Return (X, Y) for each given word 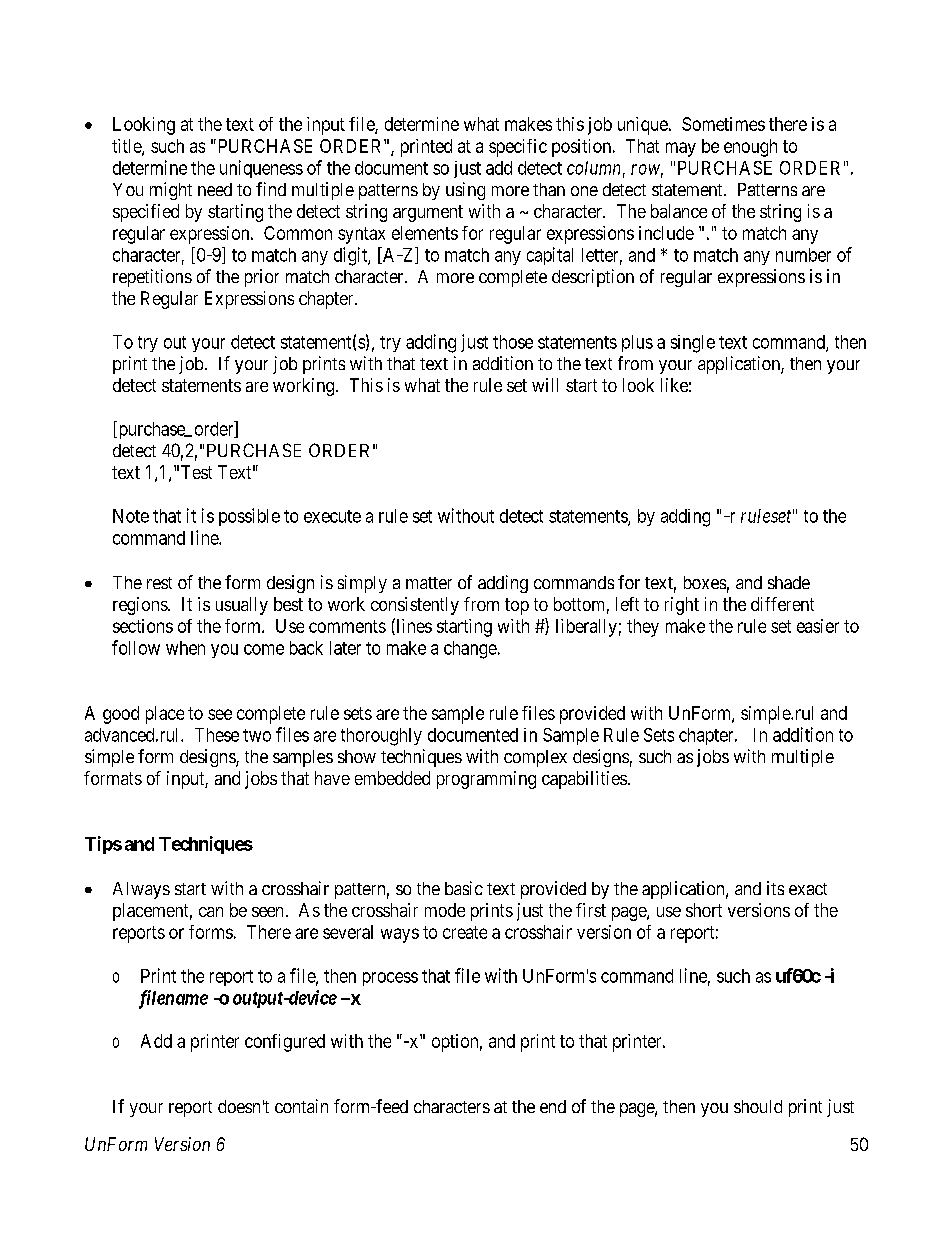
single (693, 344)
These (217, 735)
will (545, 385)
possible (249, 517)
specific (518, 148)
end (553, 1106)
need (215, 189)
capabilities (584, 780)
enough (750, 148)
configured (285, 1043)
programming (486, 780)
